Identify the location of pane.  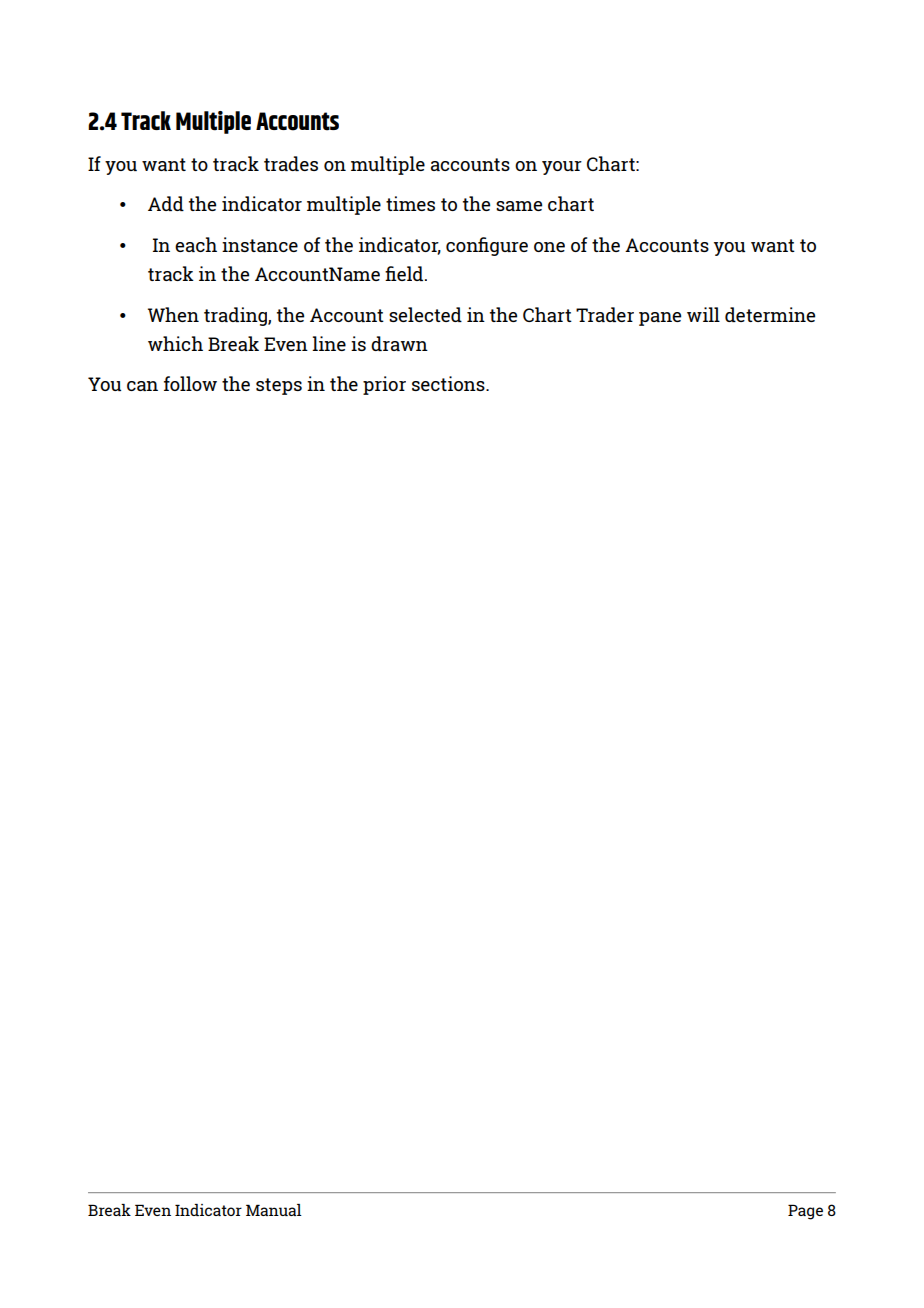
(660, 319).
